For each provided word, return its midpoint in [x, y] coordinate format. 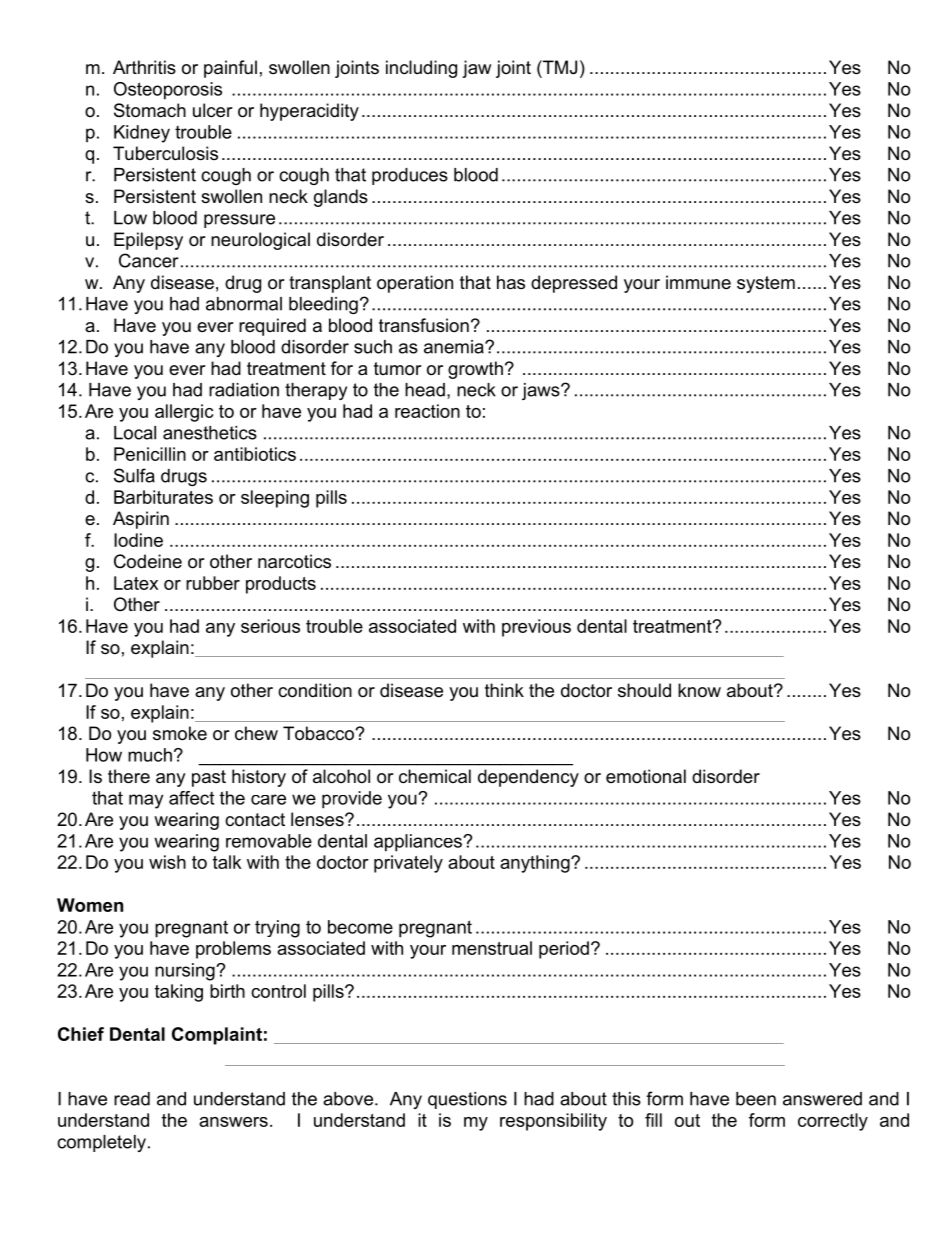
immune [698, 282]
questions [467, 1100]
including [421, 69]
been [756, 1099]
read [132, 1099]
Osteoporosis [168, 91]
